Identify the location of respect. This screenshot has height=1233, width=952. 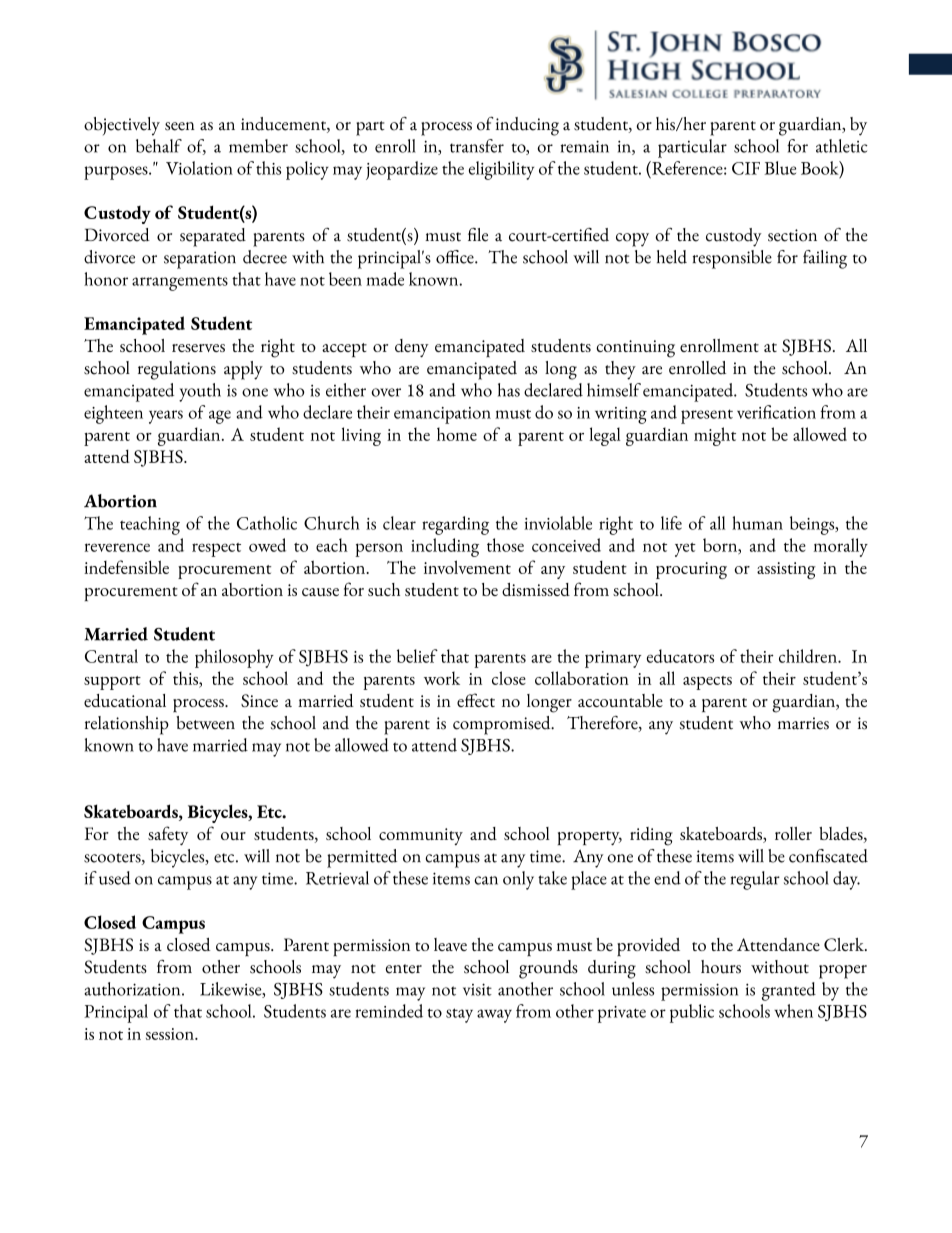
(216, 550).
